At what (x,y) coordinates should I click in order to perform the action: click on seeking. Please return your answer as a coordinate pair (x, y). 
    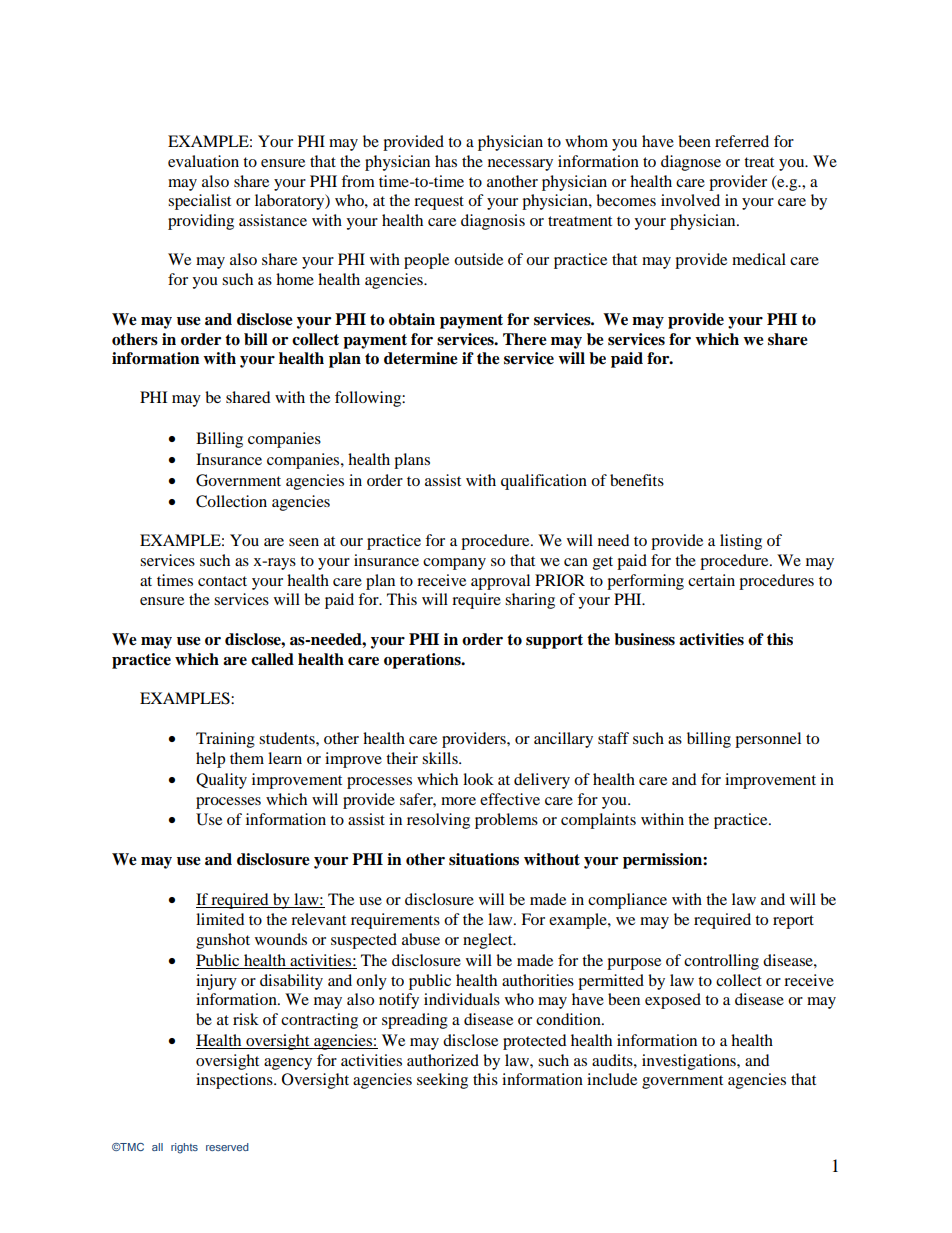
    Looking at the image, I should click on (442, 1081).
